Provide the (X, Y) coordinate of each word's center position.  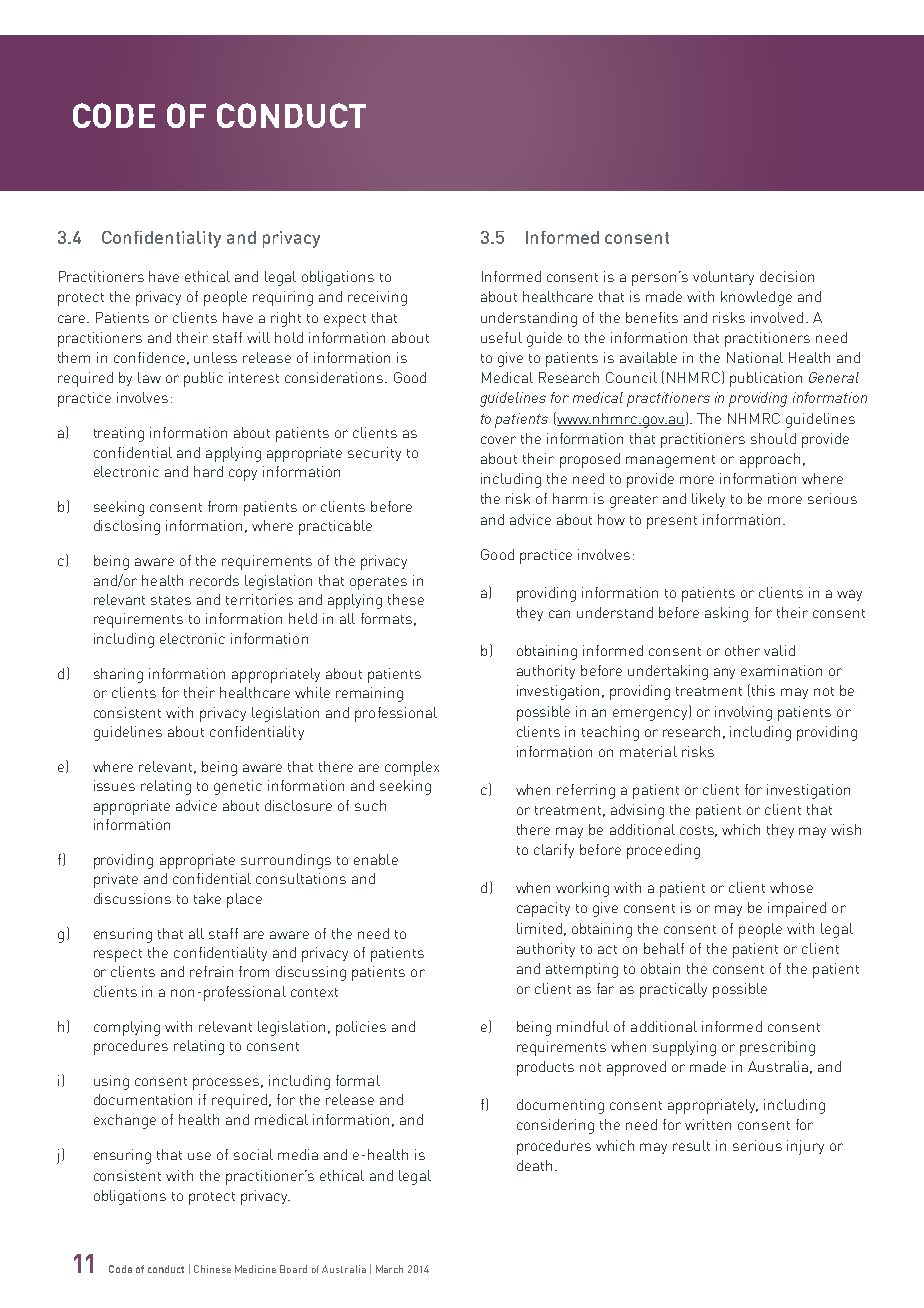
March (389, 1269)
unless (215, 357)
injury (805, 1147)
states (171, 600)
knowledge (756, 298)
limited (539, 928)
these (406, 599)
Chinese (212, 1269)
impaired (797, 909)
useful (501, 337)
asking (726, 614)
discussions (132, 898)
